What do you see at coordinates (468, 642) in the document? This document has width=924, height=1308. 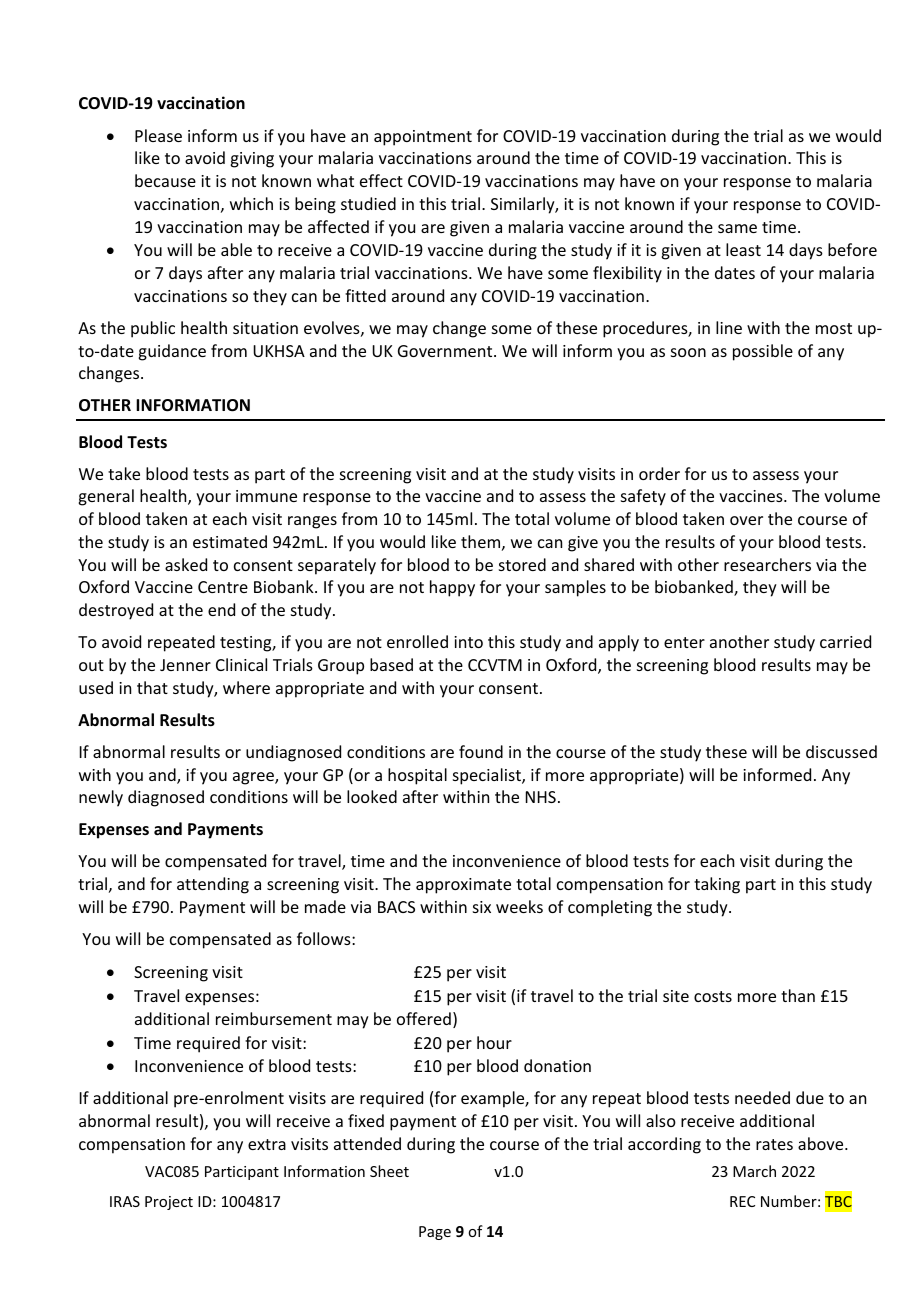 I see `into` at bounding box center [468, 642].
